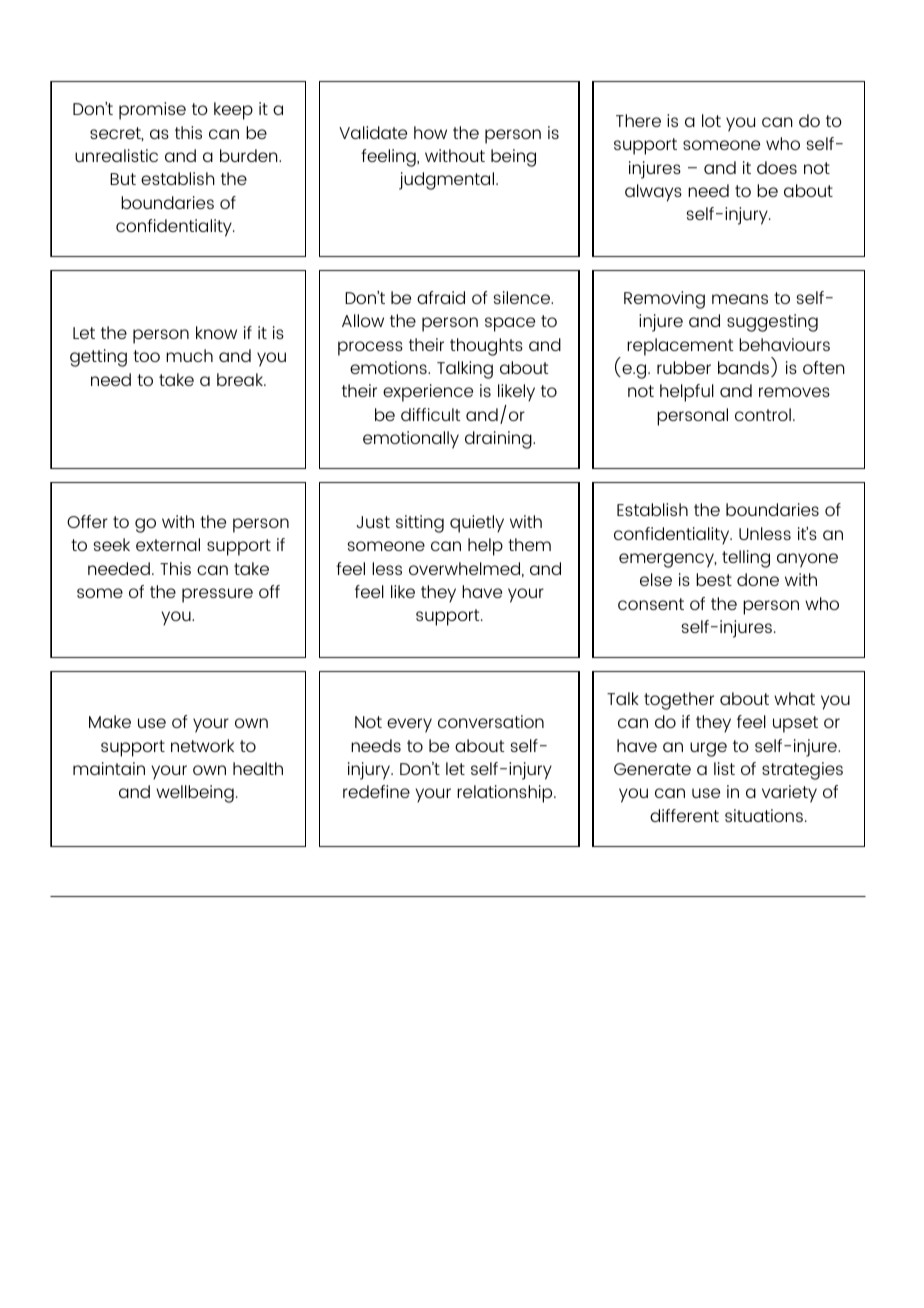  Describe the element at coordinates (430, 132) in the image. I see `how` at that location.
